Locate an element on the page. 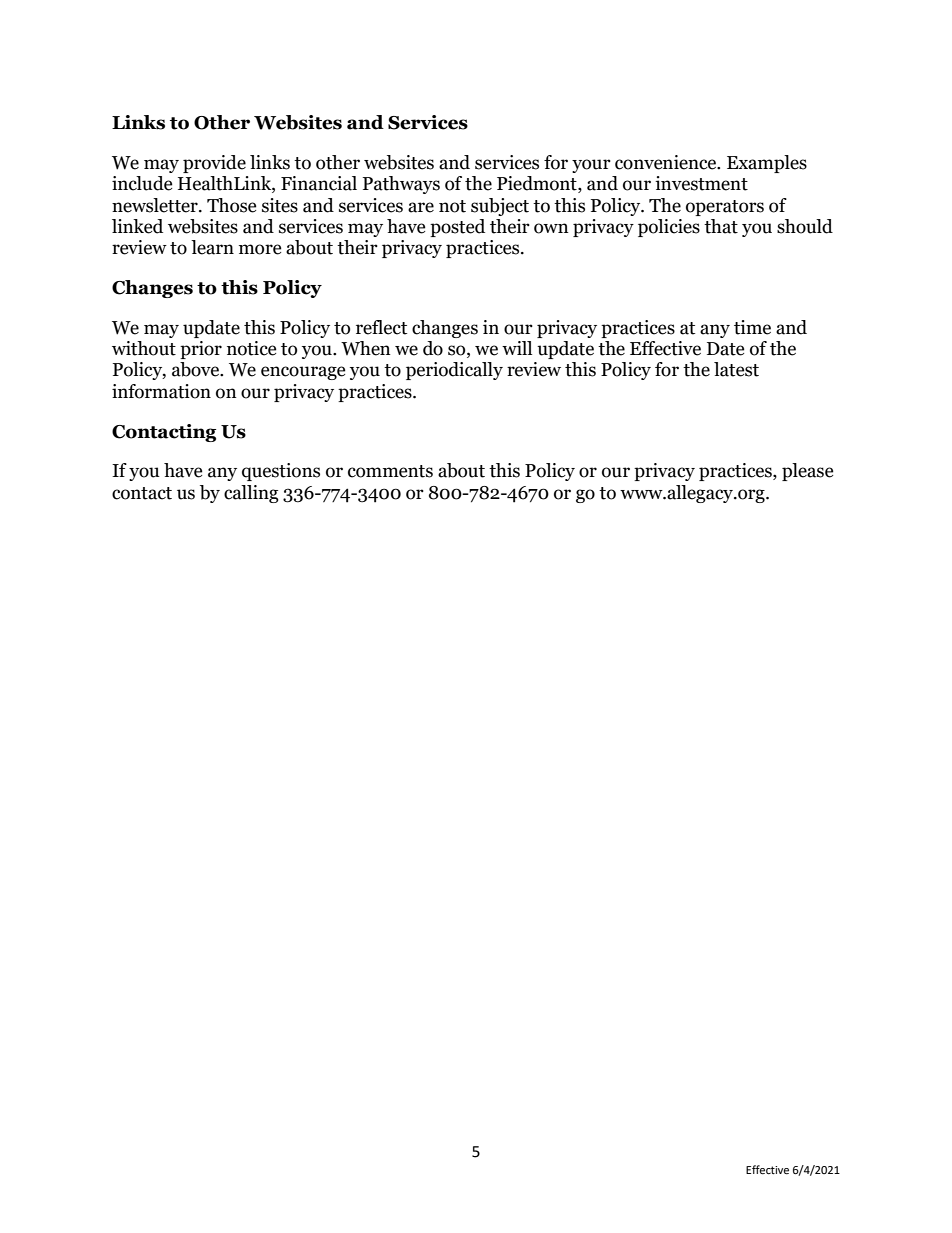  learn is located at coordinates (212, 247).
